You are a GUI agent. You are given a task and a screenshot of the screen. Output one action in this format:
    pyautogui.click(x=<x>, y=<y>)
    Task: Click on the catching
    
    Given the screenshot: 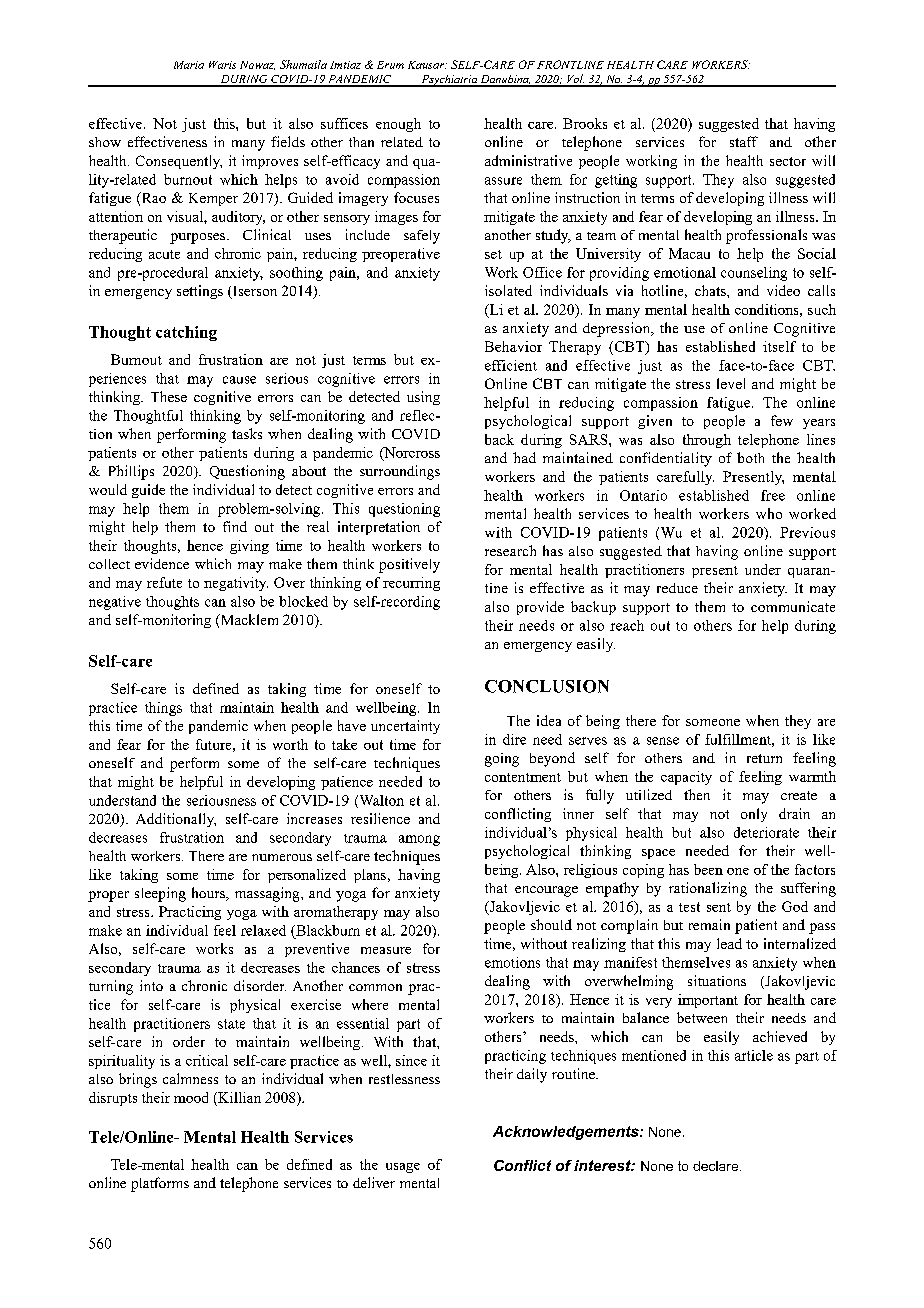 What is the action you would take?
    pyautogui.click(x=186, y=333)
